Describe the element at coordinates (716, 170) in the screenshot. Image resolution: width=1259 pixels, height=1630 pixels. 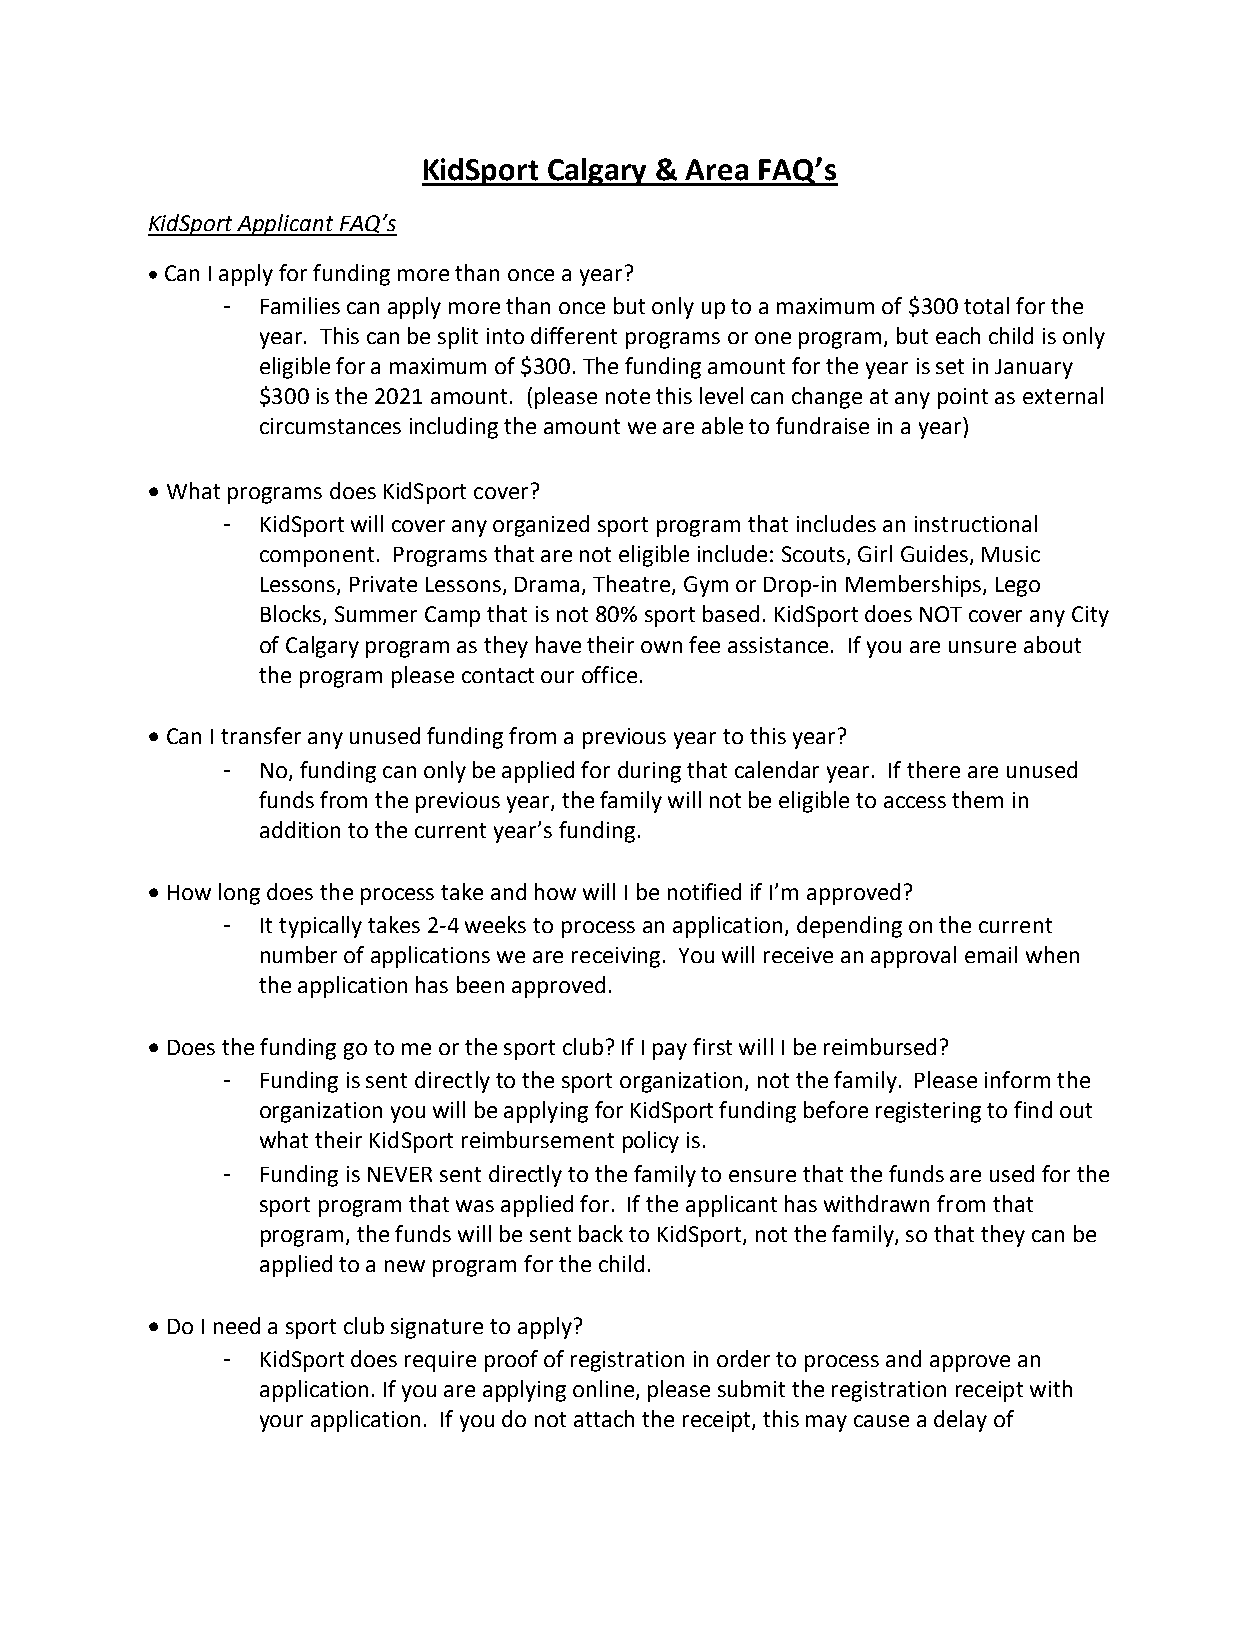
I see `Area` at that location.
